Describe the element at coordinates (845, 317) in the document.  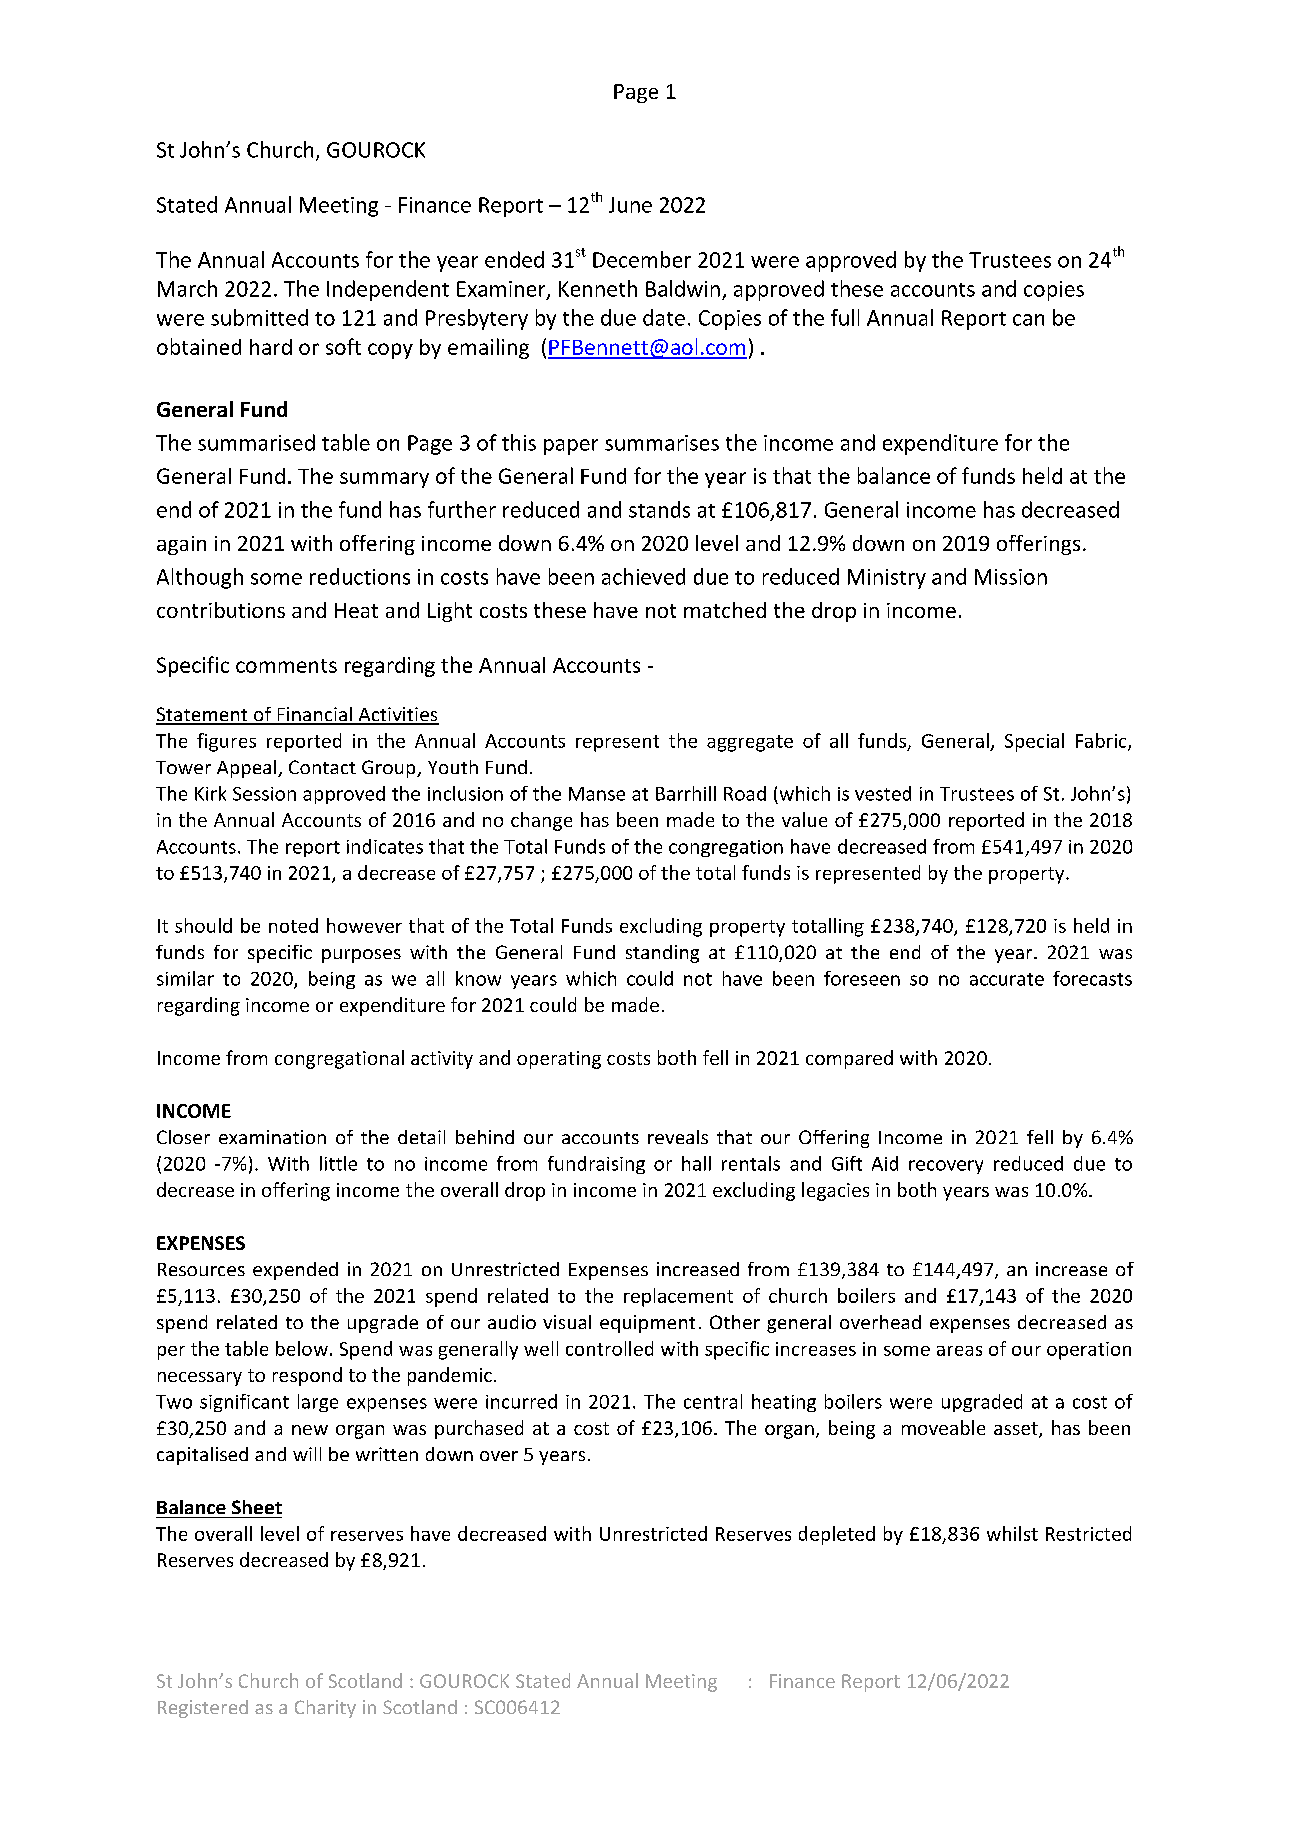
I see `full` at that location.
